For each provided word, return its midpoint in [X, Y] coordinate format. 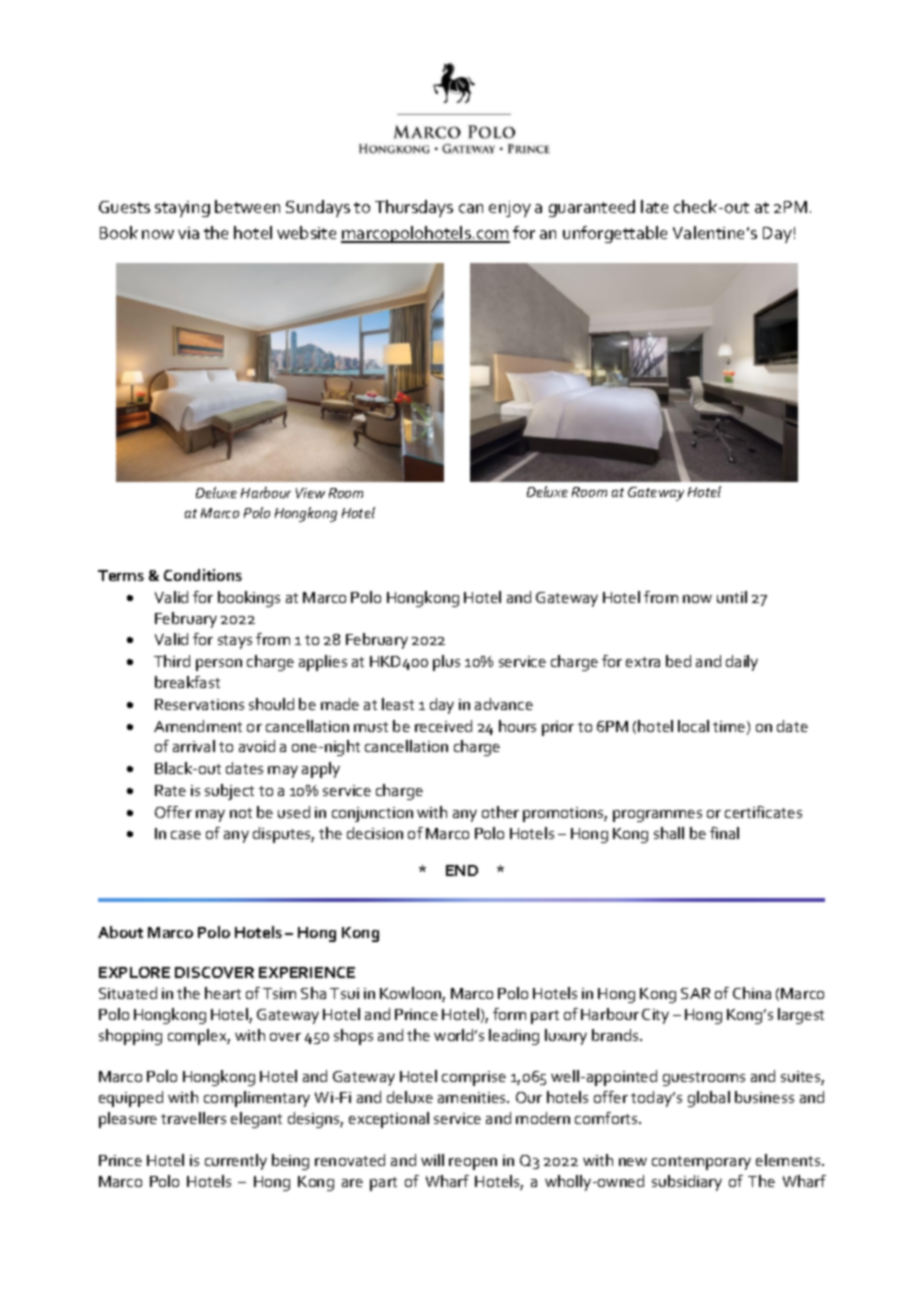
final [724, 833]
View [310, 493]
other [500, 812]
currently [236, 1162]
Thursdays [414, 208]
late [654, 206]
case [186, 835]
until [732, 597]
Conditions [203, 575]
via [188, 233]
